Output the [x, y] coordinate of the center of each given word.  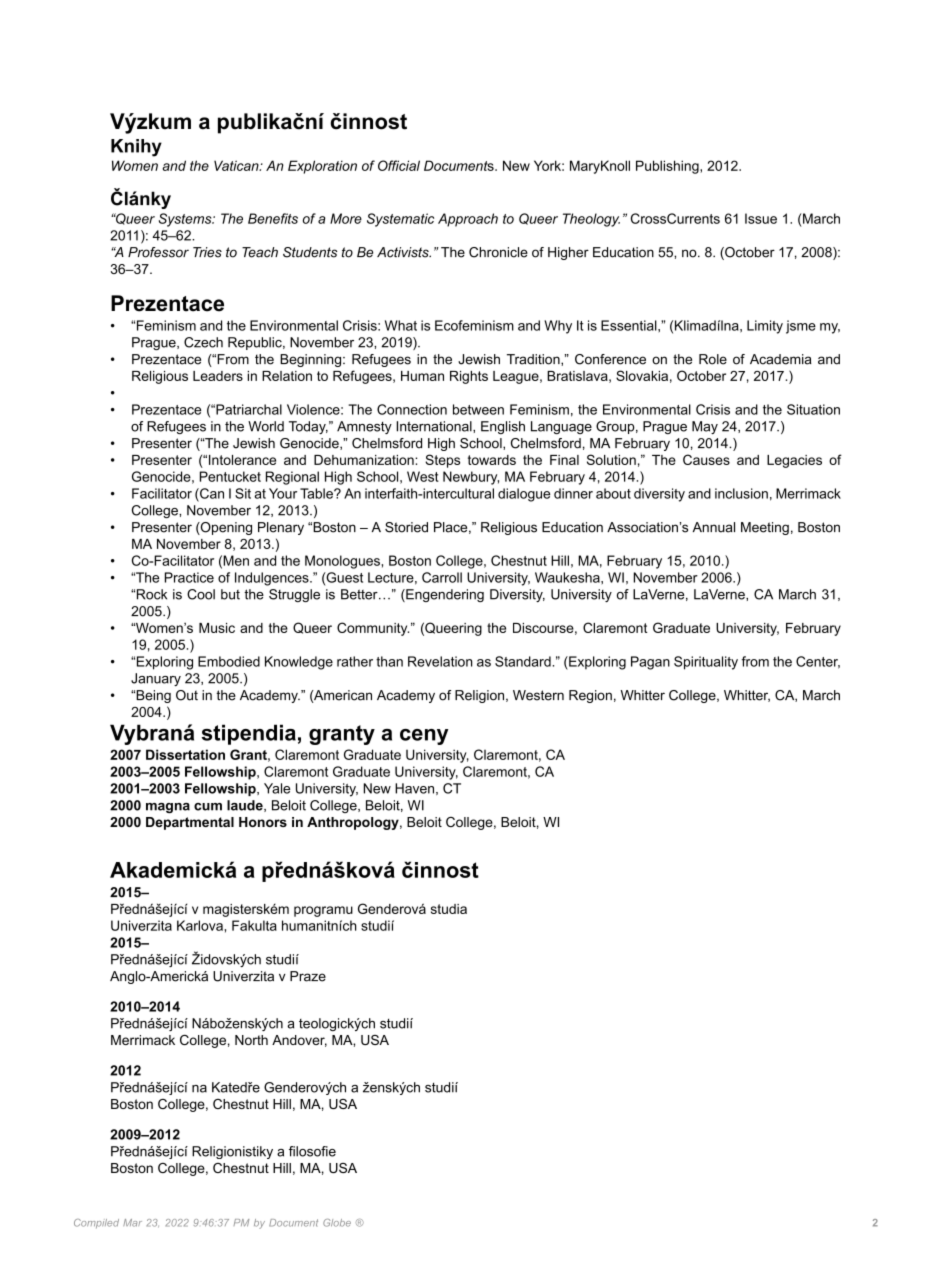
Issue [761, 218]
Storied [406, 527]
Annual [714, 527]
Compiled [96, 1223]
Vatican [237, 165]
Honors [263, 822]
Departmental [190, 823]
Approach [468, 220]
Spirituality [706, 663]
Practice [189, 577]
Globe [337, 1223]
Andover [299, 1041]
